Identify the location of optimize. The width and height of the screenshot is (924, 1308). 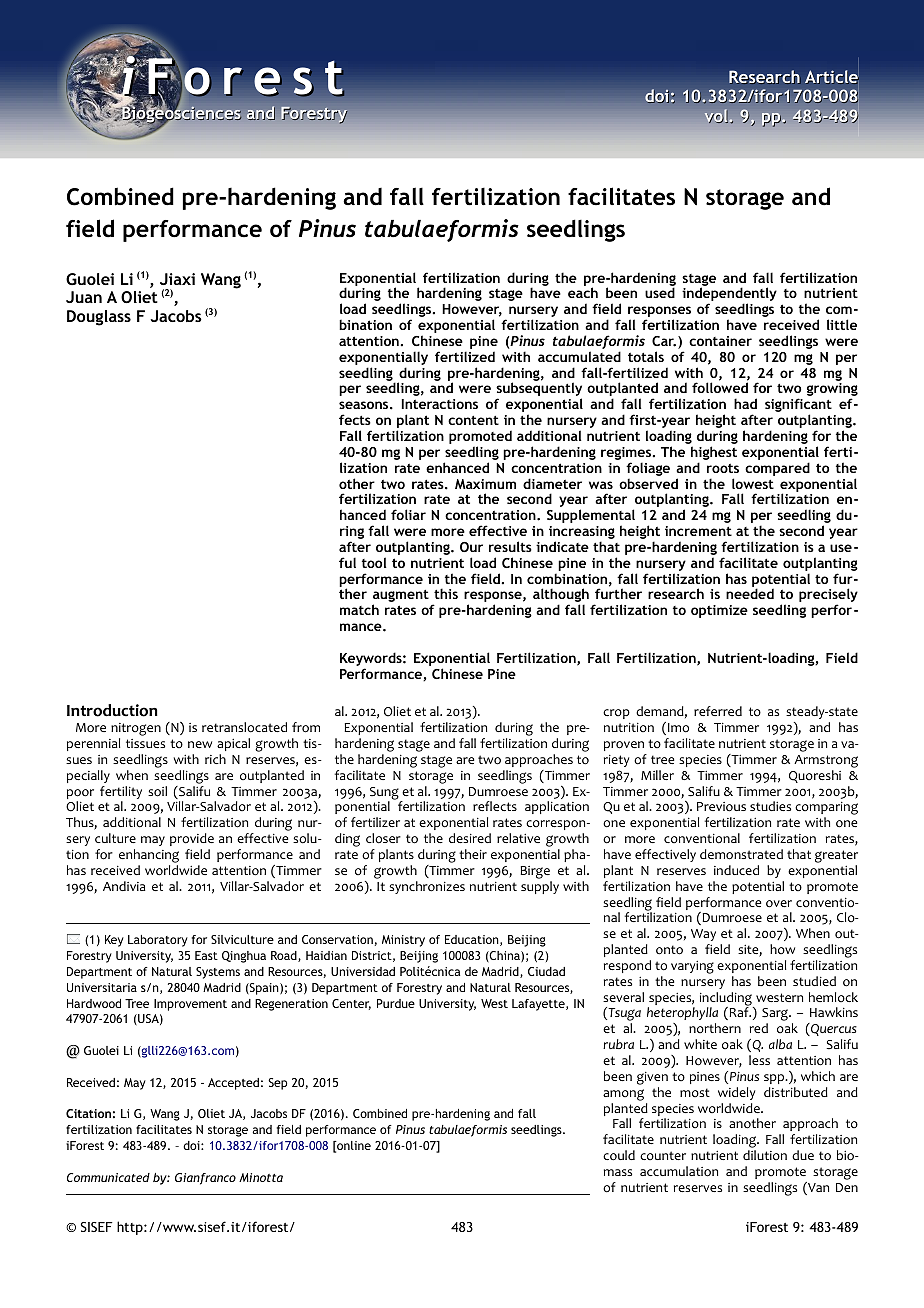
(719, 611).
